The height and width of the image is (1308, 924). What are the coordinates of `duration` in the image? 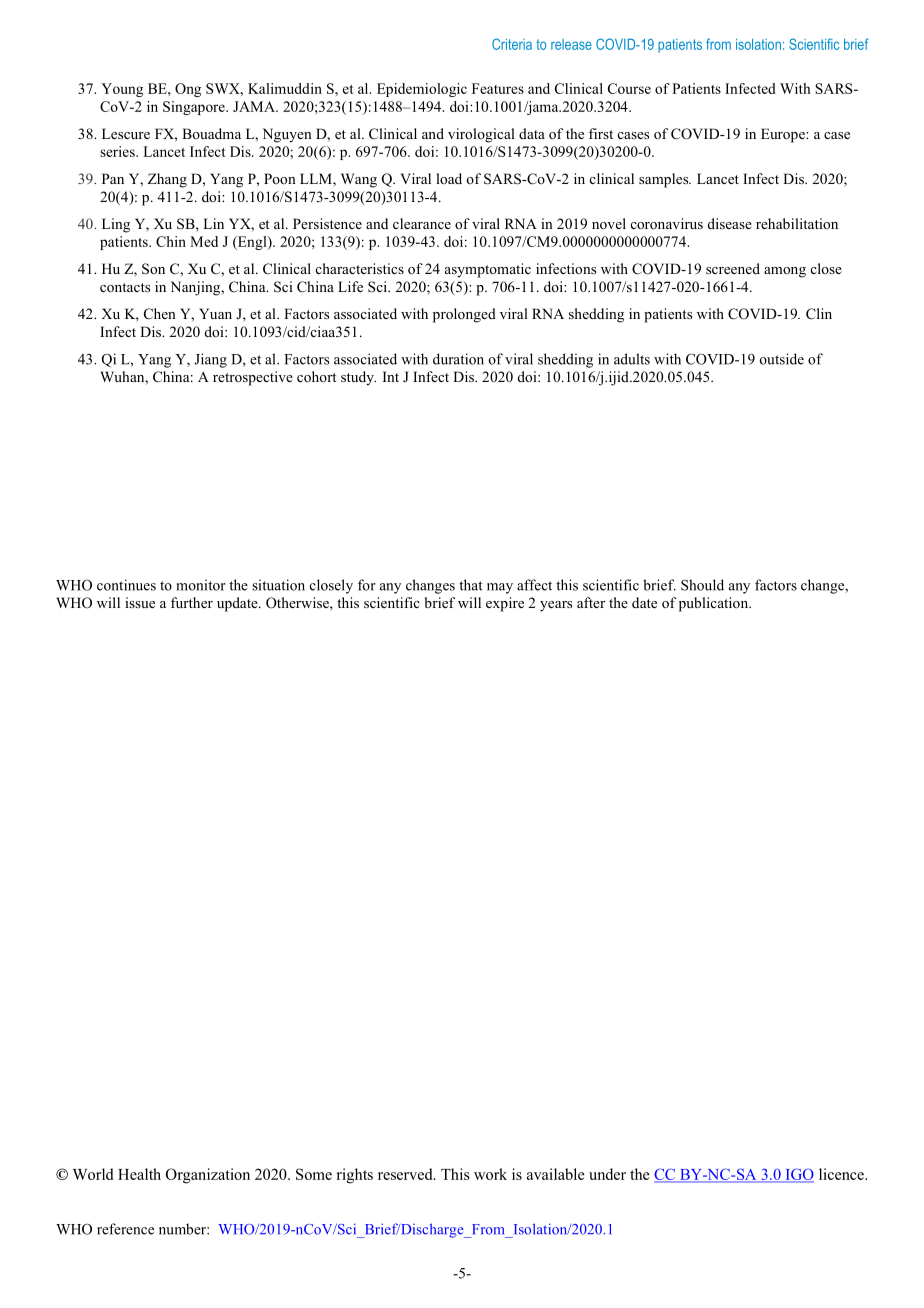 It's located at (458, 359).
